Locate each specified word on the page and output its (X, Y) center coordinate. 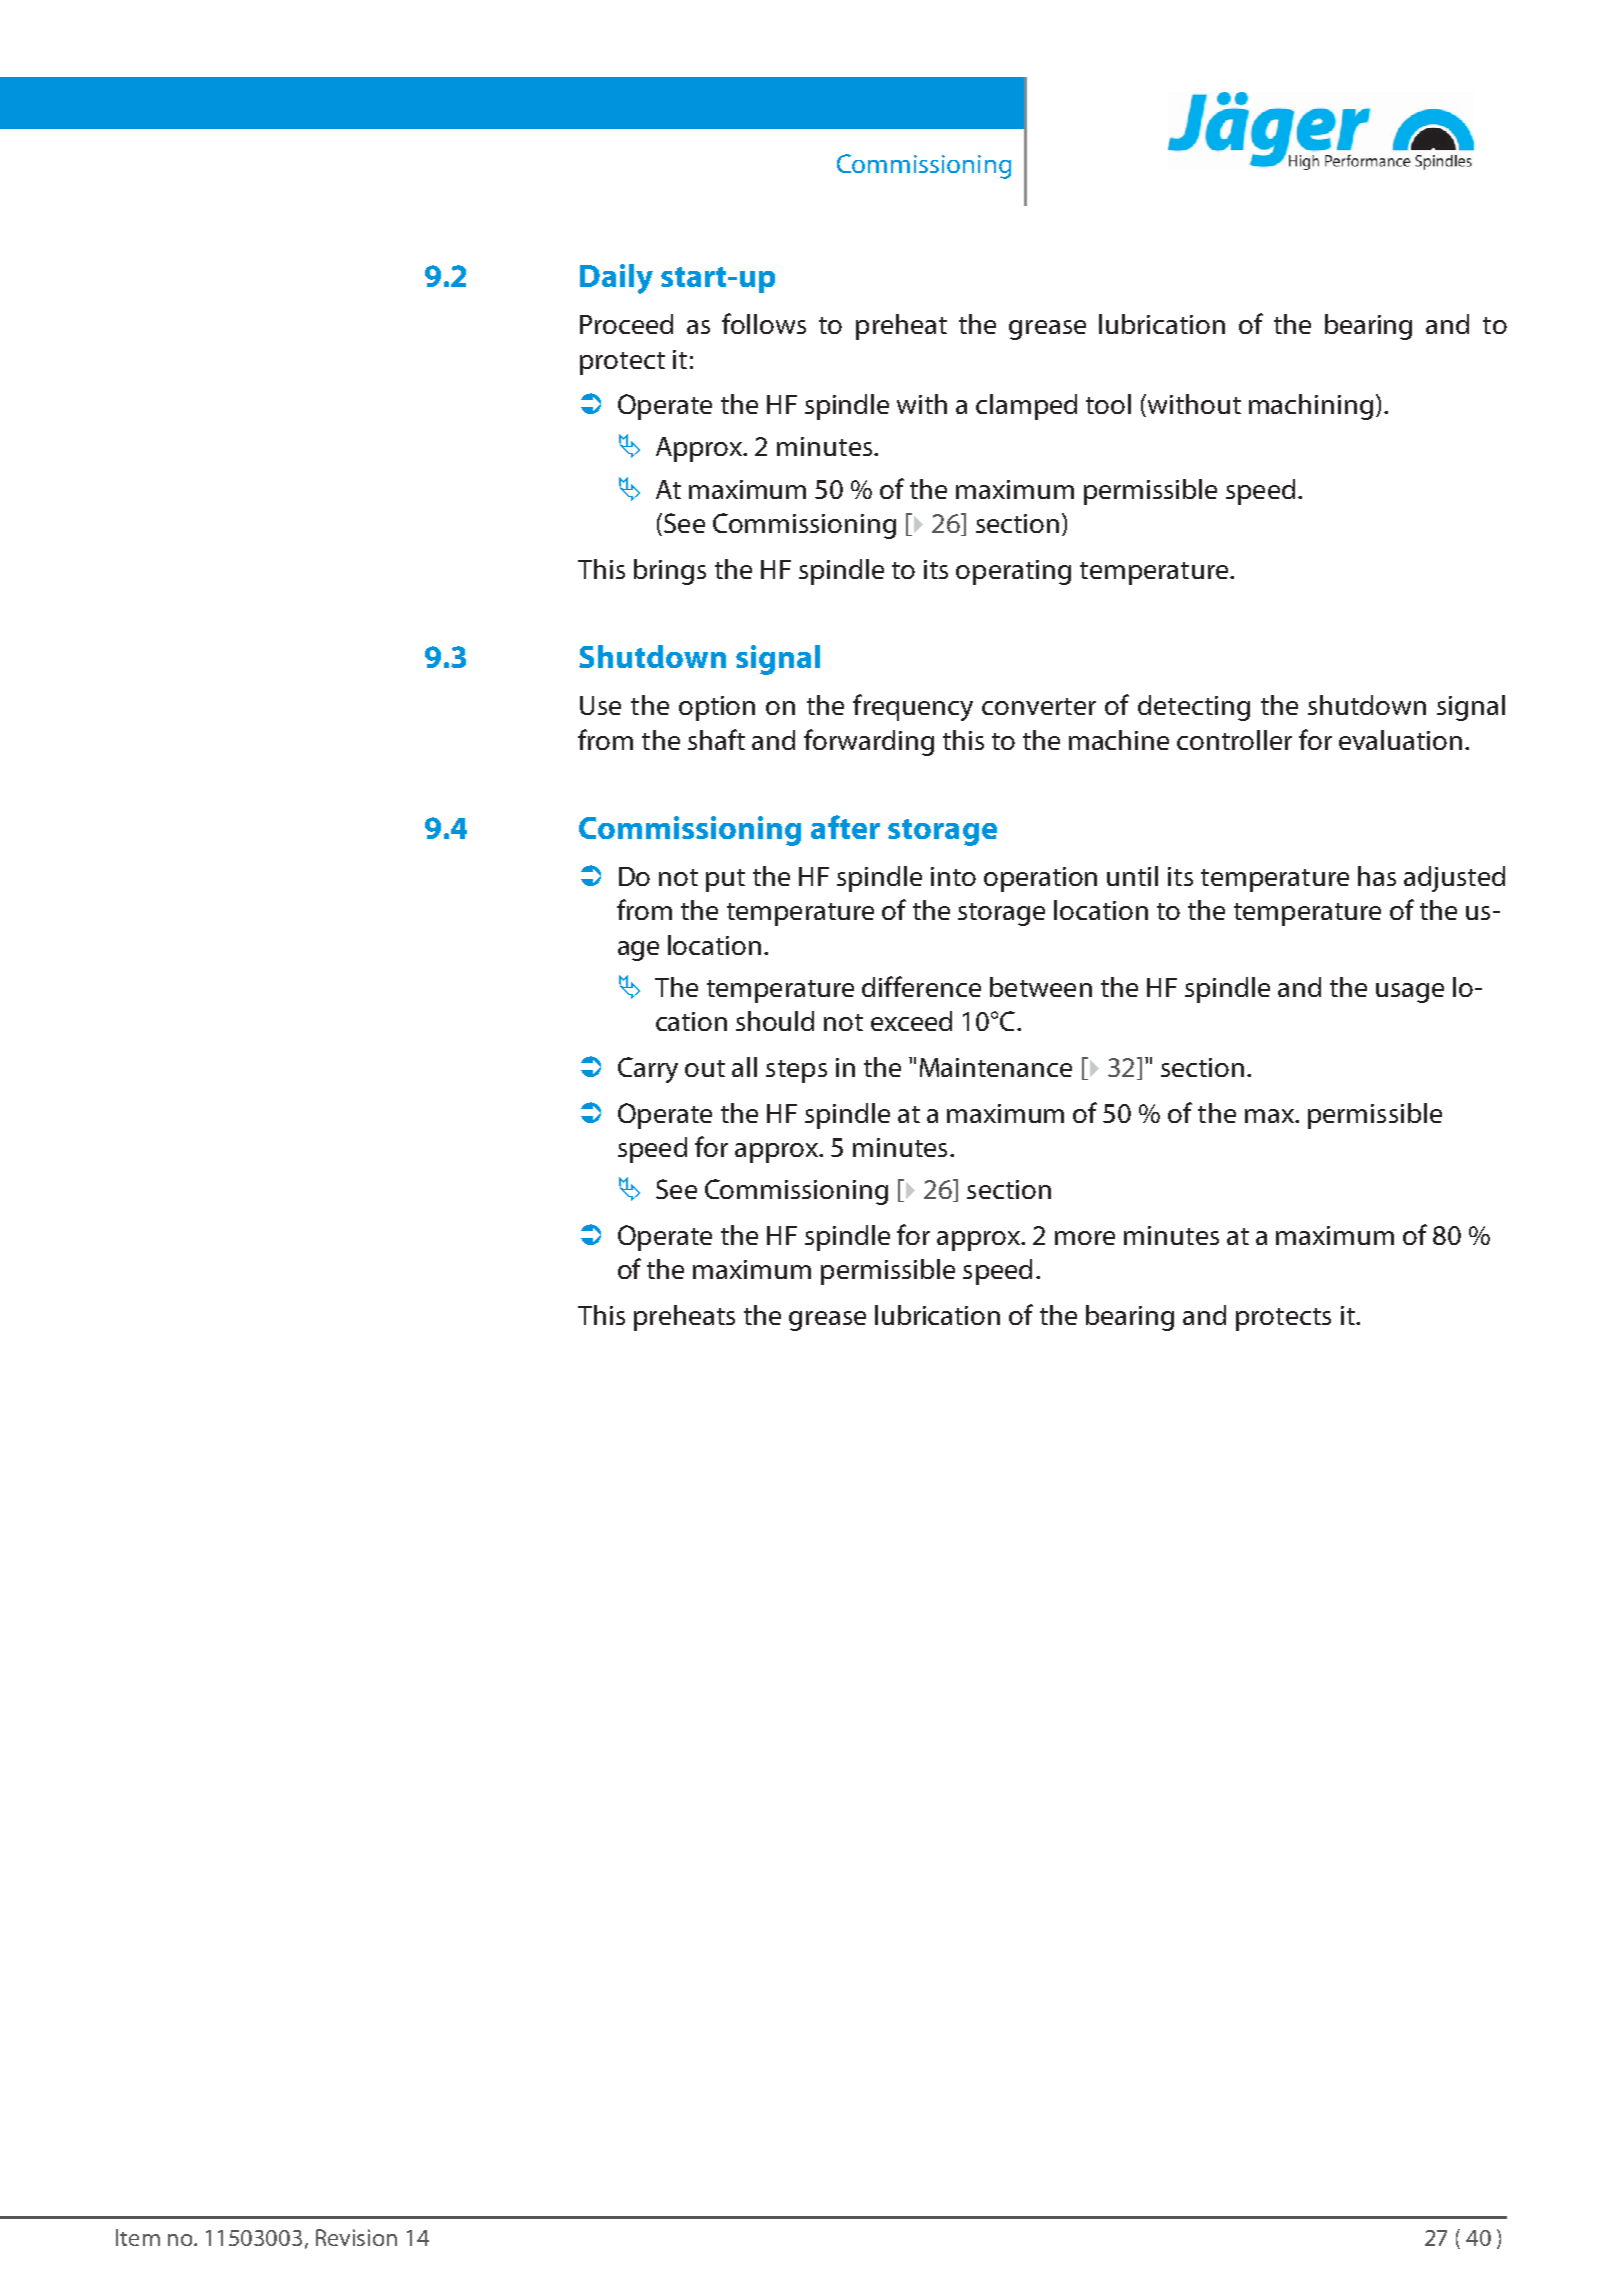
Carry (648, 1070)
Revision (356, 2237)
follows (764, 323)
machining (1311, 407)
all (744, 1067)
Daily (616, 279)
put (725, 880)
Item (138, 2237)
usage (1410, 993)
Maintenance (996, 1067)
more (1085, 1238)
